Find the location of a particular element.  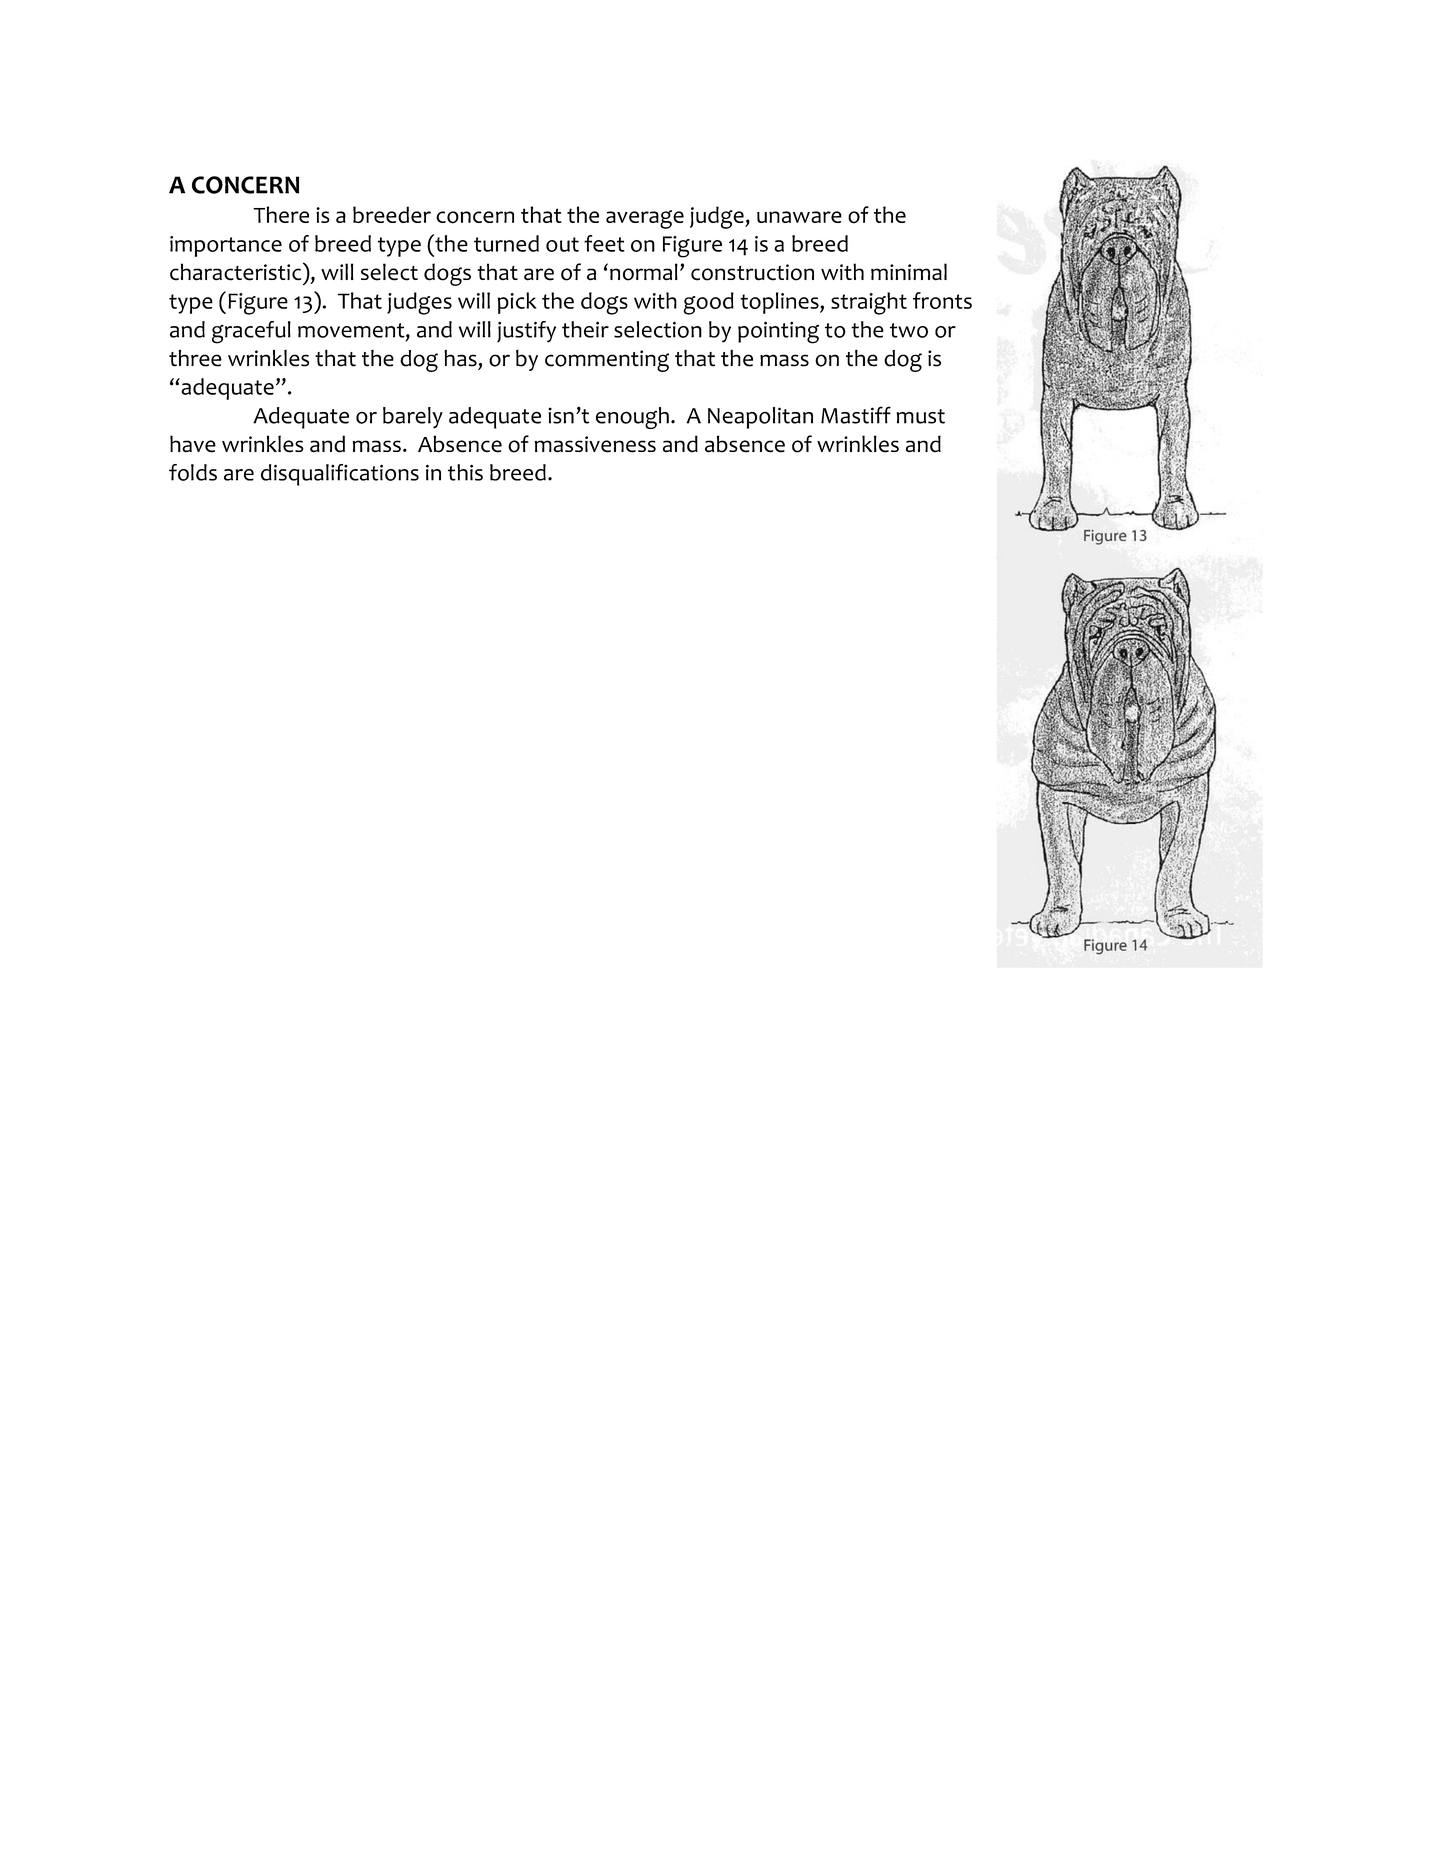

folds is located at coordinates (193, 472).
